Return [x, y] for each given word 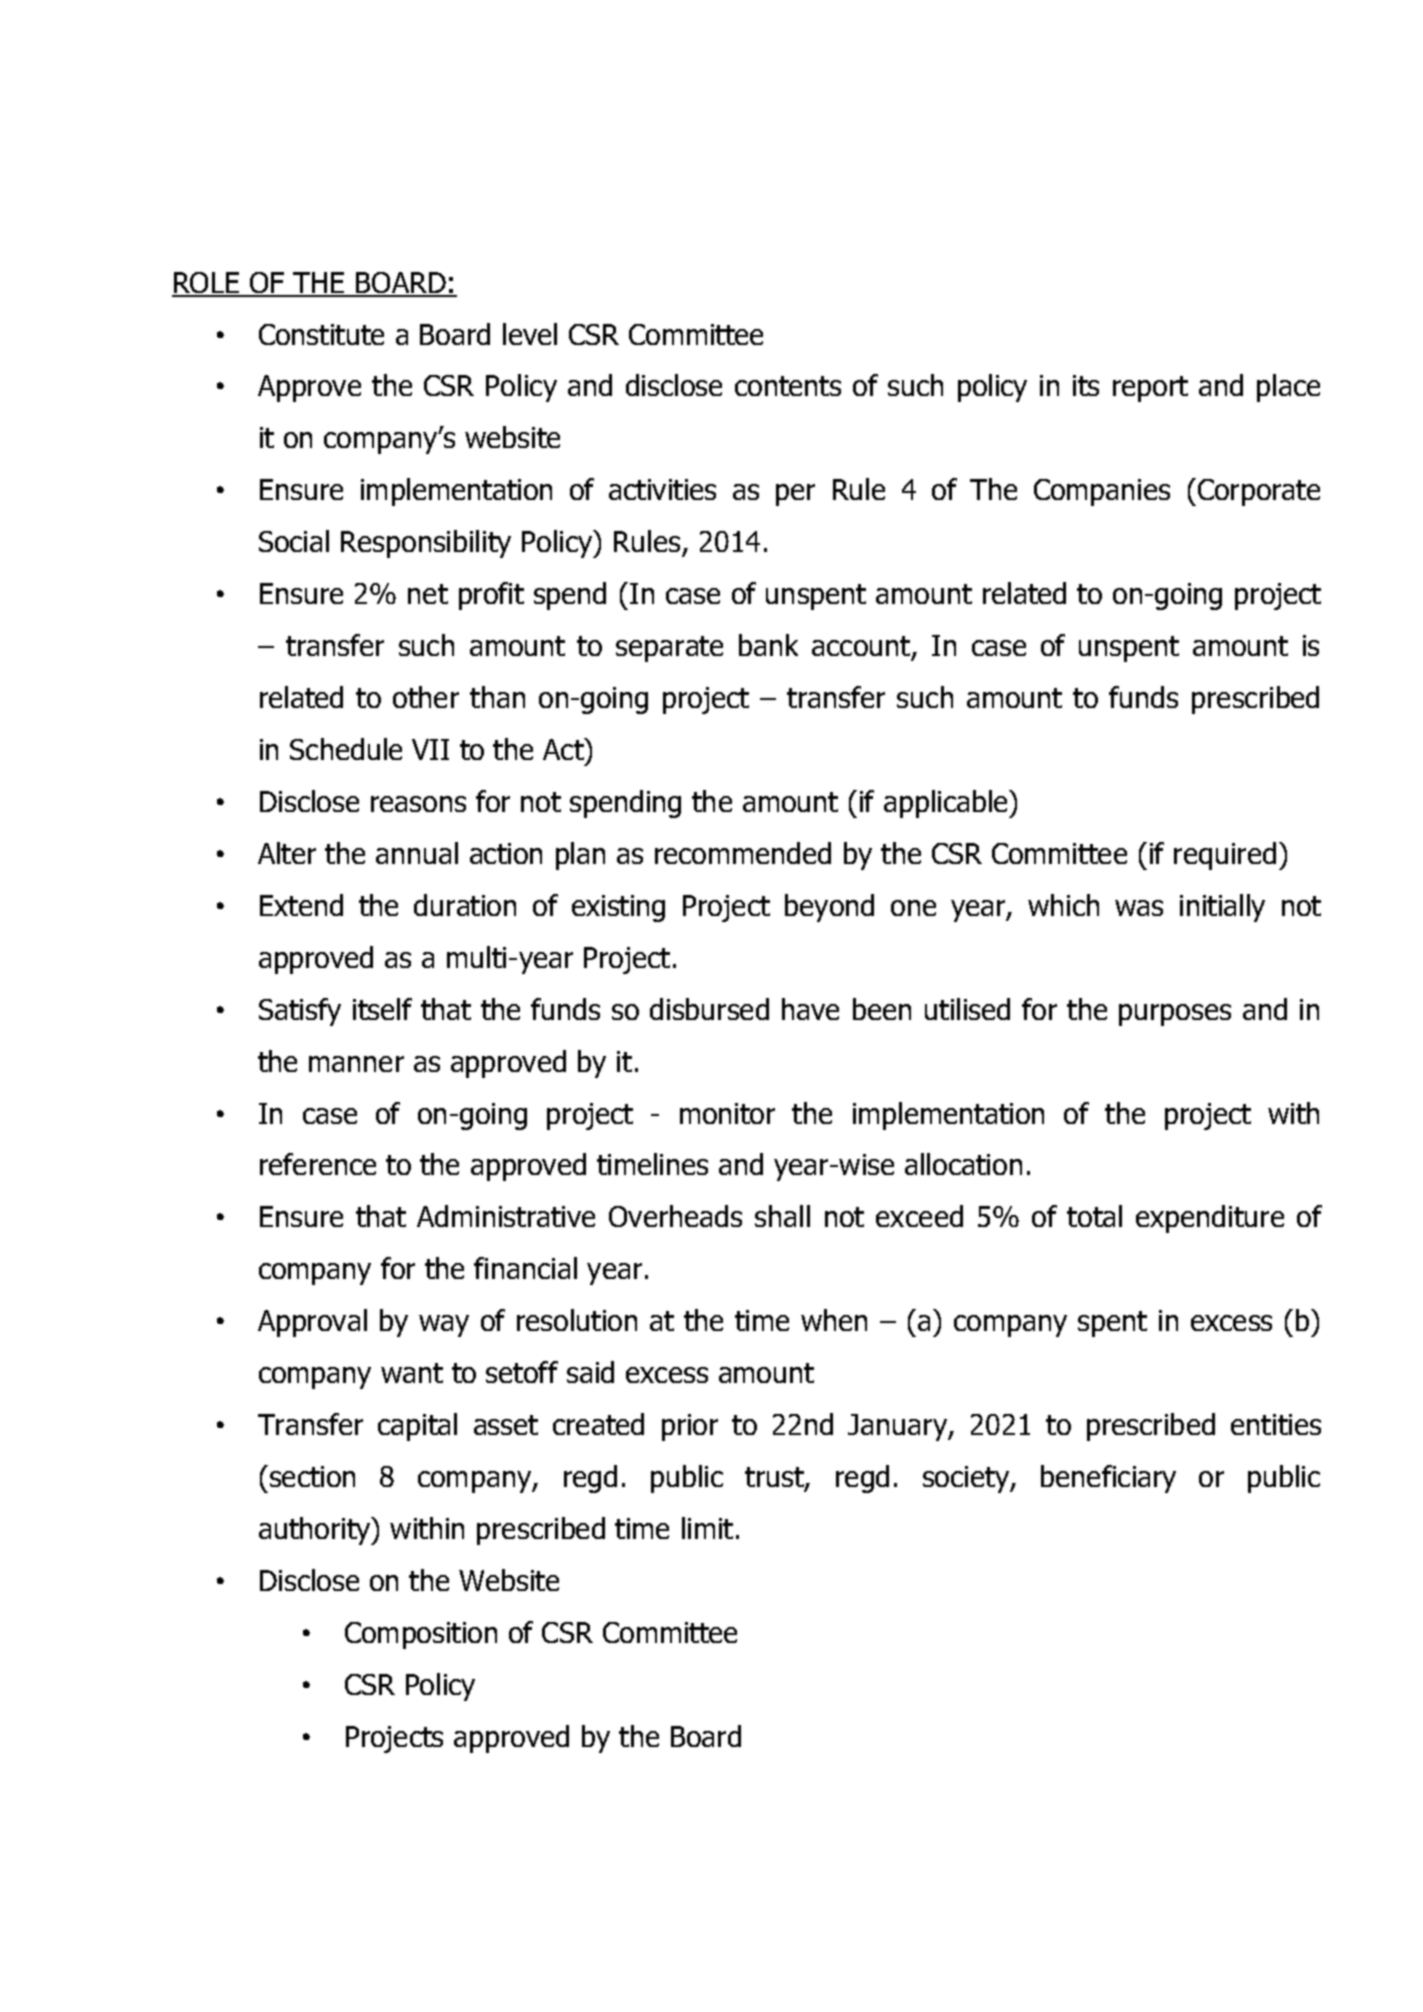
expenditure [1210, 1219]
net [428, 594]
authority [316, 1531]
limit [707, 1528]
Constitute [321, 334]
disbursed [709, 1009]
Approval [312, 1323]
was [1139, 908]
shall [782, 1216]
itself [382, 1009]
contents [788, 386]
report [1150, 389]
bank [768, 645]
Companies [1102, 492]
